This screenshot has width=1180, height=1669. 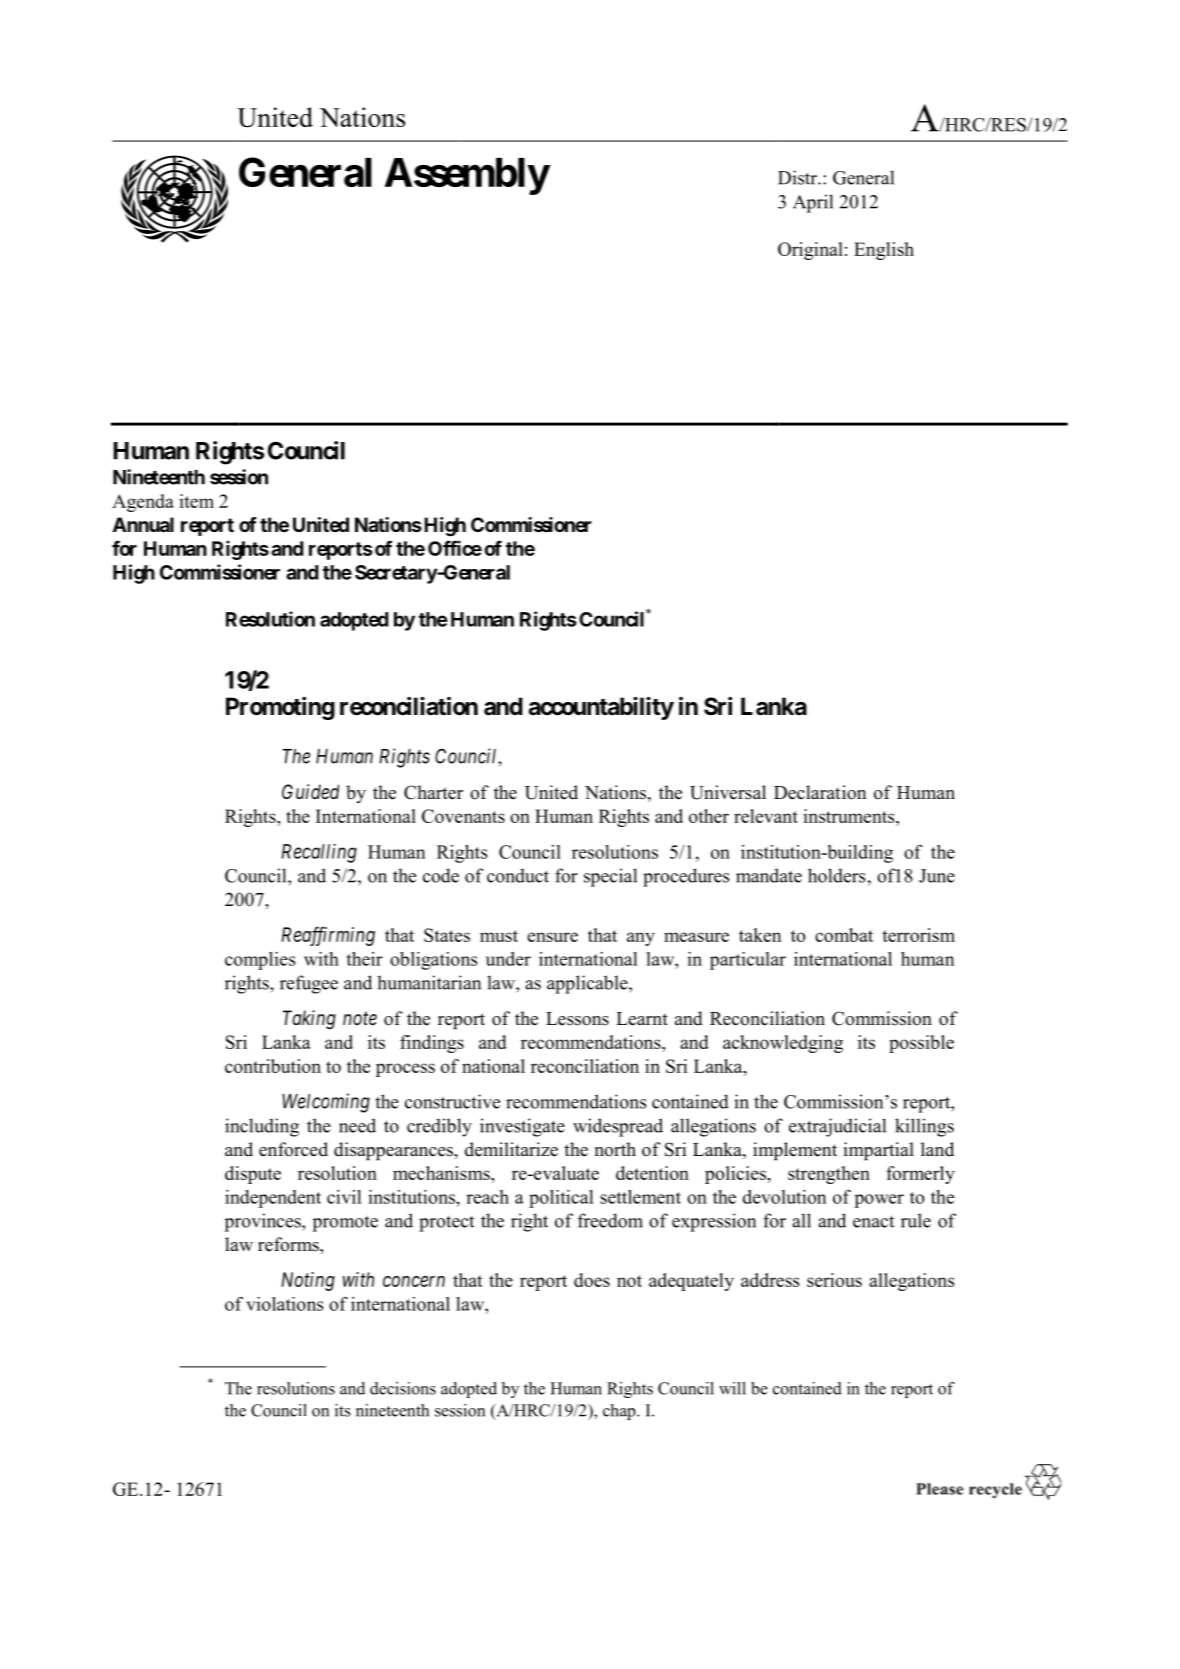 I want to click on ensure, so click(x=552, y=937).
